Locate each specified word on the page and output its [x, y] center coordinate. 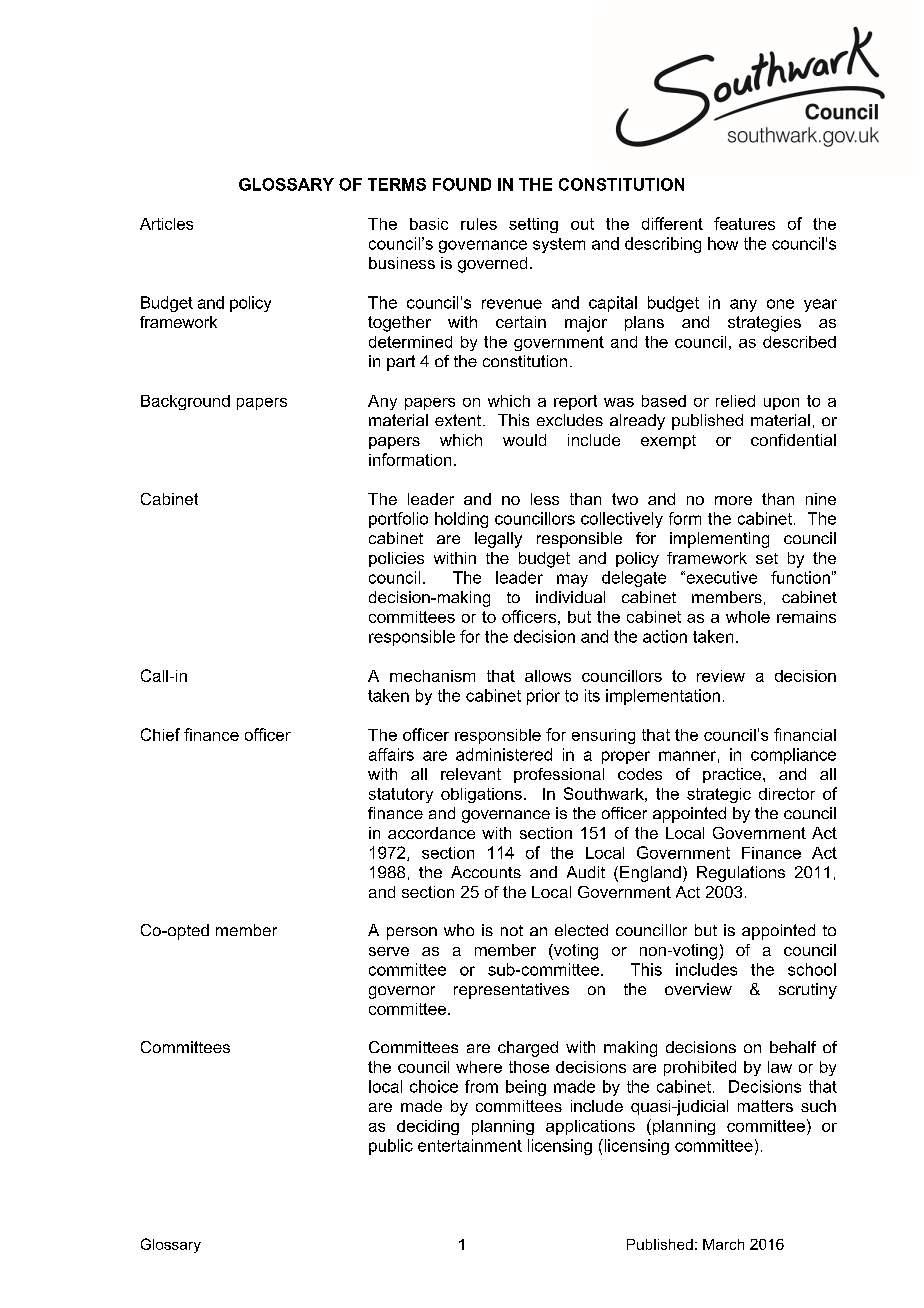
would [524, 440]
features [744, 223]
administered [504, 754]
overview [698, 989]
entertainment [470, 1145]
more [733, 500]
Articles [166, 224]
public [391, 1147]
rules [479, 224]
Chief [160, 734]
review [721, 676]
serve [389, 951]
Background [185, 402]
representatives [511, 991]
